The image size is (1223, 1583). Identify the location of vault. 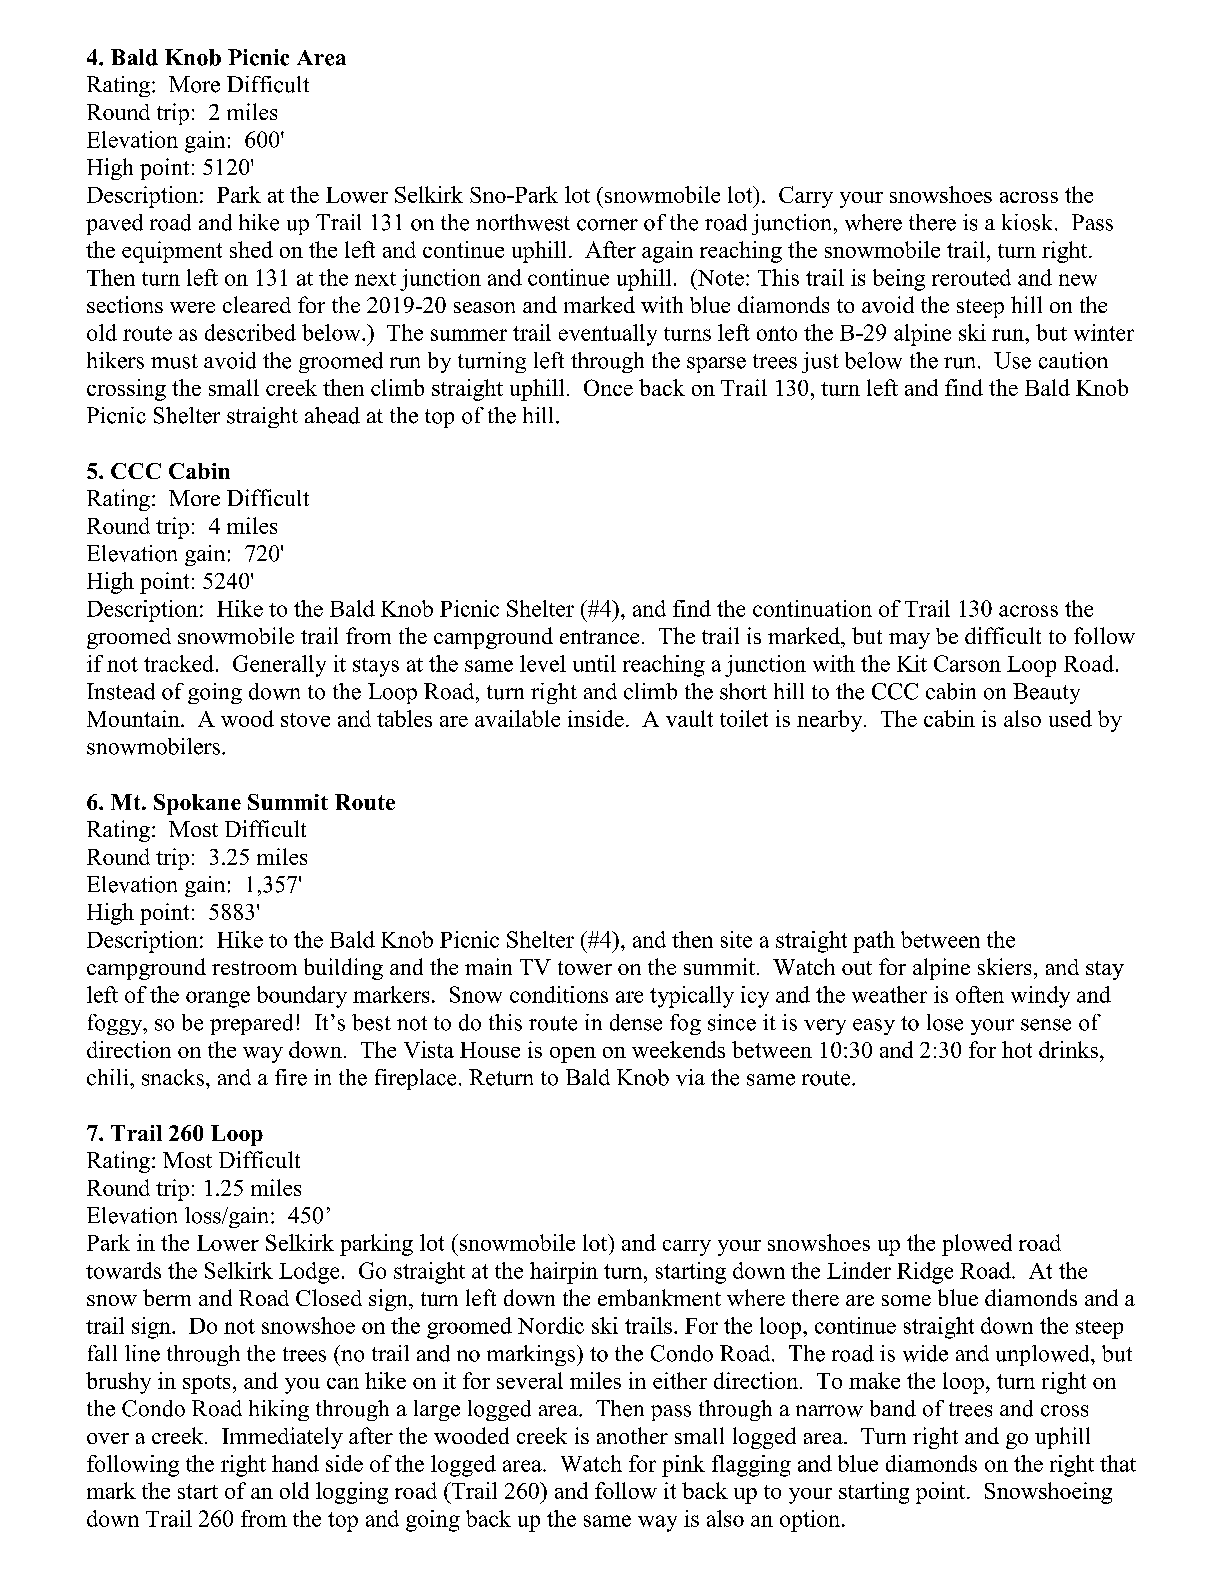
(689, 718).
